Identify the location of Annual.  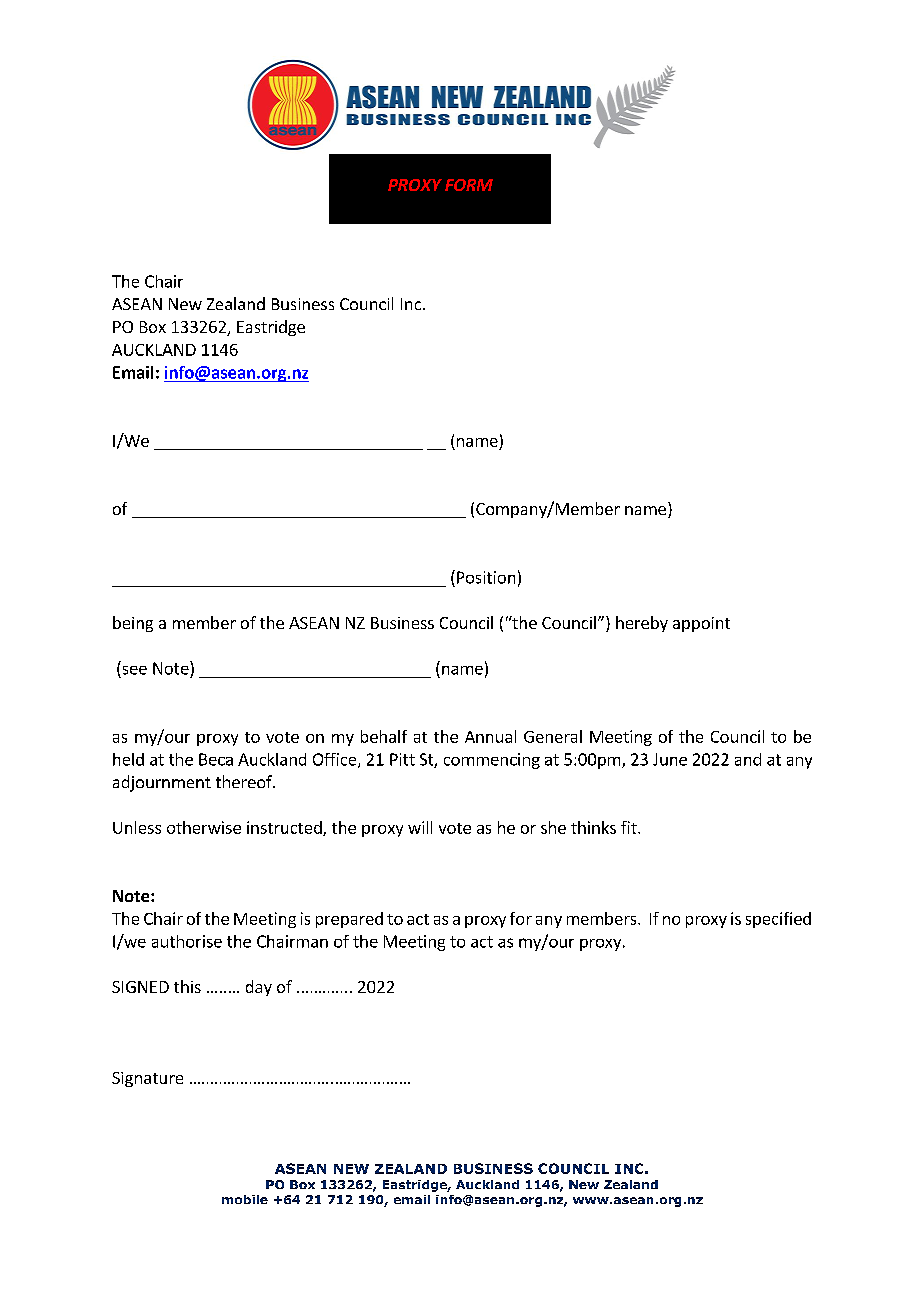
(490, 736).
